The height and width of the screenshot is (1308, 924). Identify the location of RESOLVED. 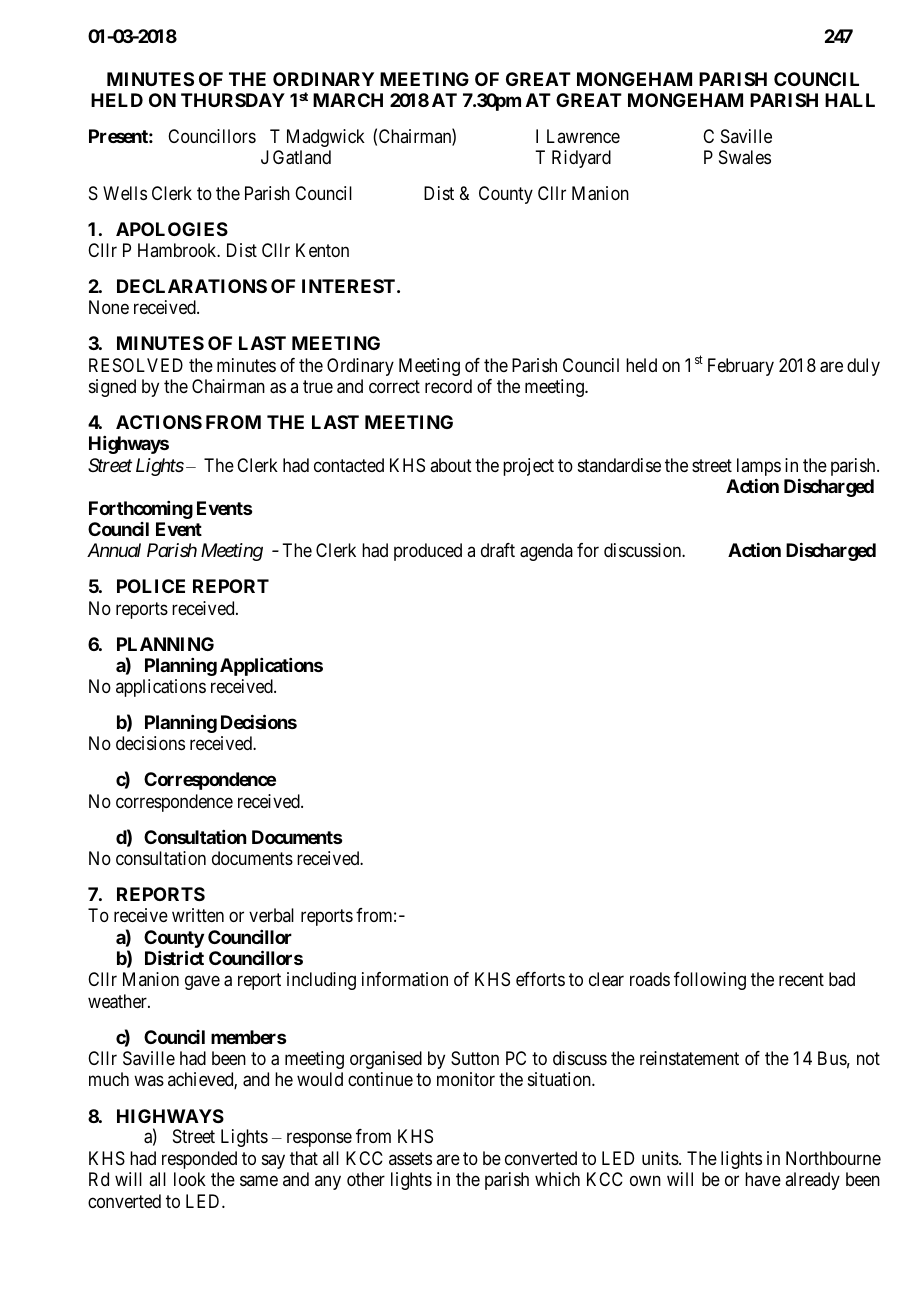
(136, 365).
